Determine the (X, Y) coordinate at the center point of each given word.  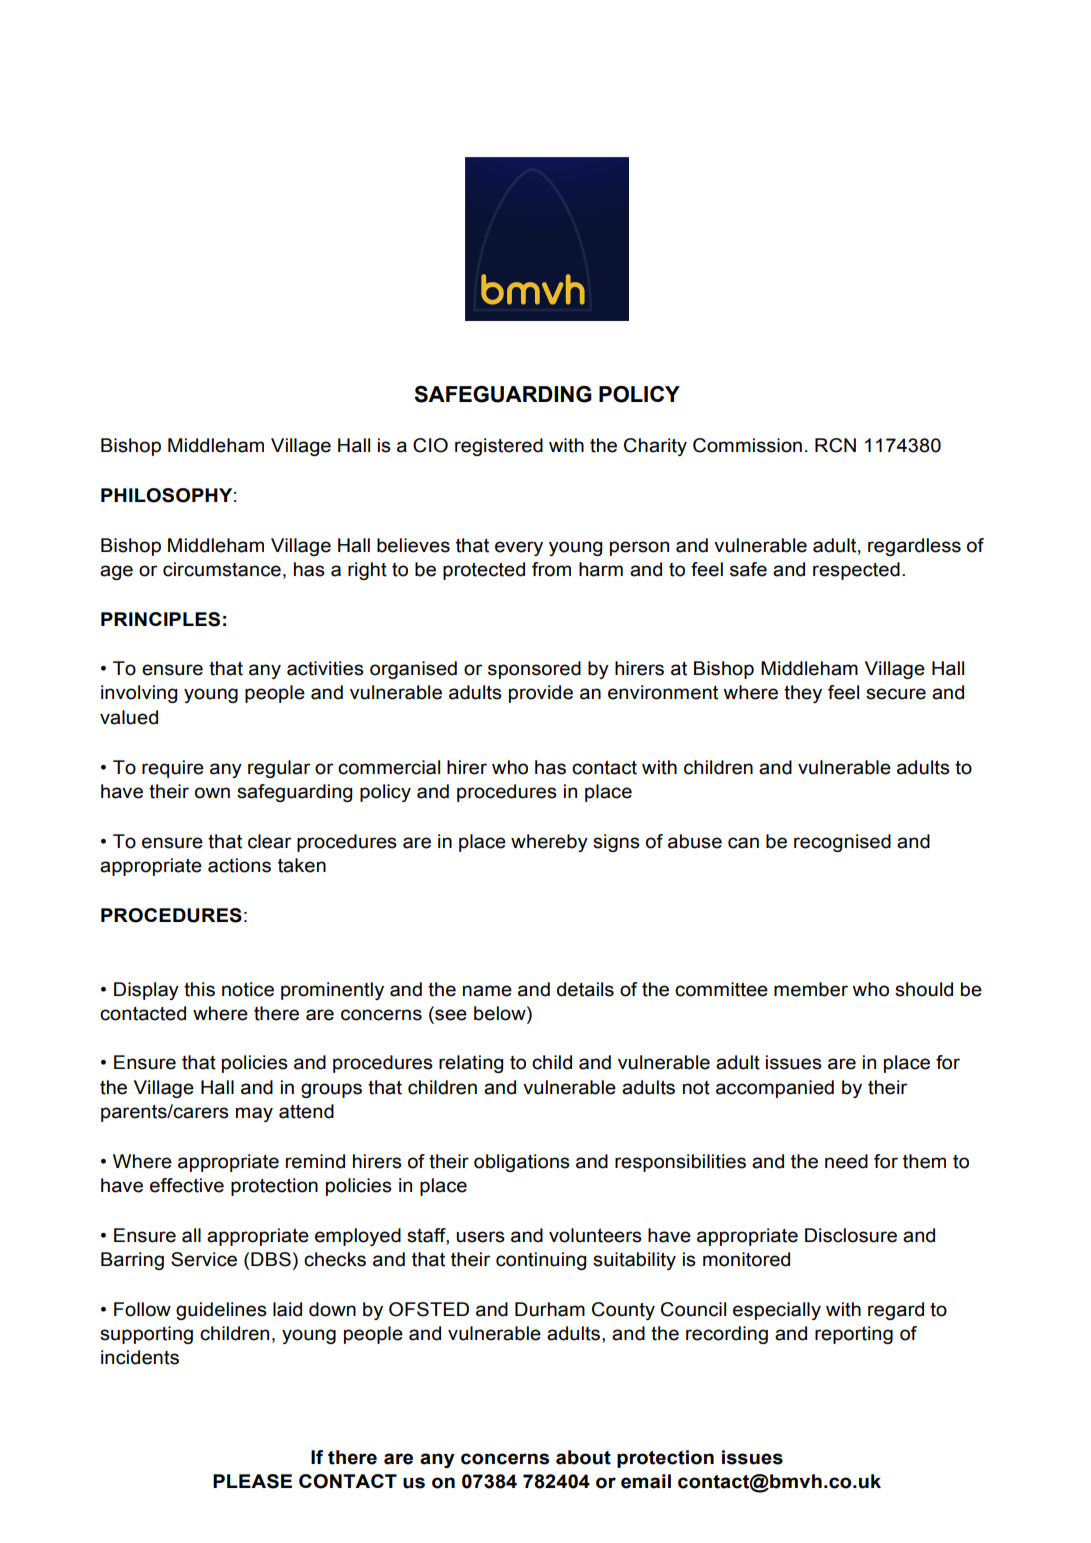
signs (616, 843)
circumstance (222, 569)
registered (499, 447)
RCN (835, 445)
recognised (842, 843)
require (173, 769)
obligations (522, 1163)
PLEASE (252, 1481)
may (254, 1114)
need (846, 1161)
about (583, 1457)
